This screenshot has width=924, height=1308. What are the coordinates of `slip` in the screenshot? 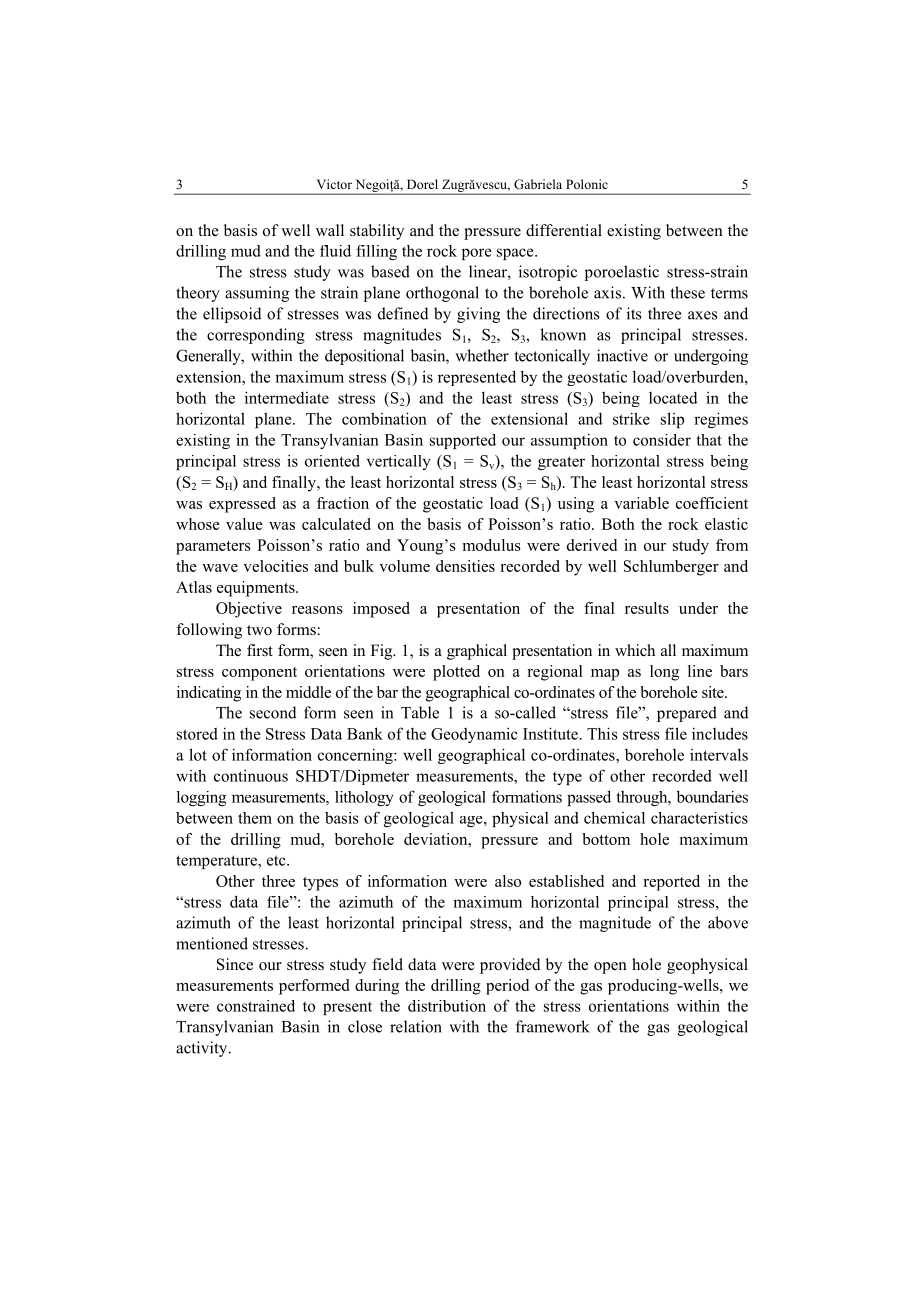 It's located at (672, 420).
